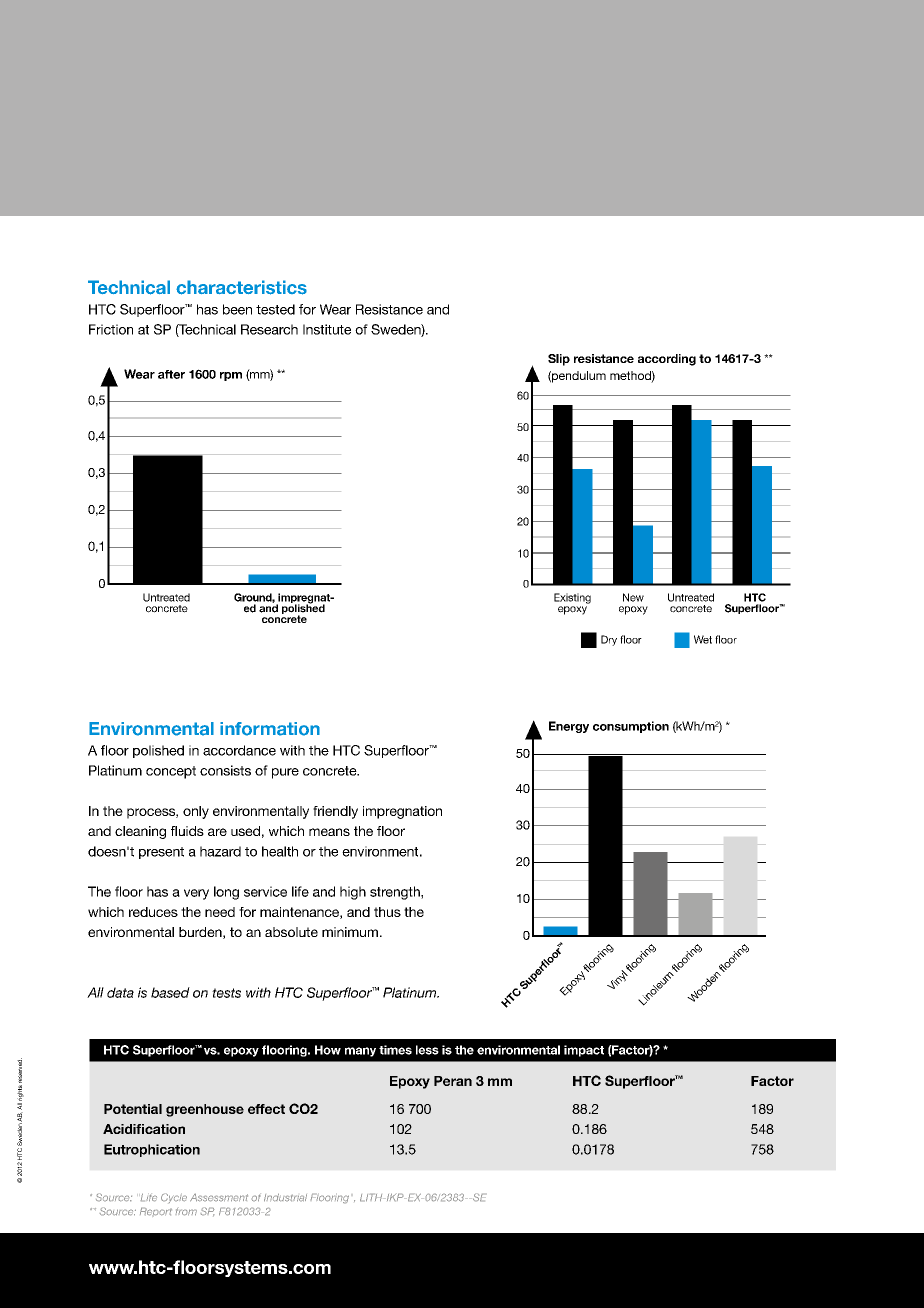 The height and width of the screenshot is (1308, 924). Describe the element at coordinates (170, 992) in the screenshot. I see `based` at that location.
